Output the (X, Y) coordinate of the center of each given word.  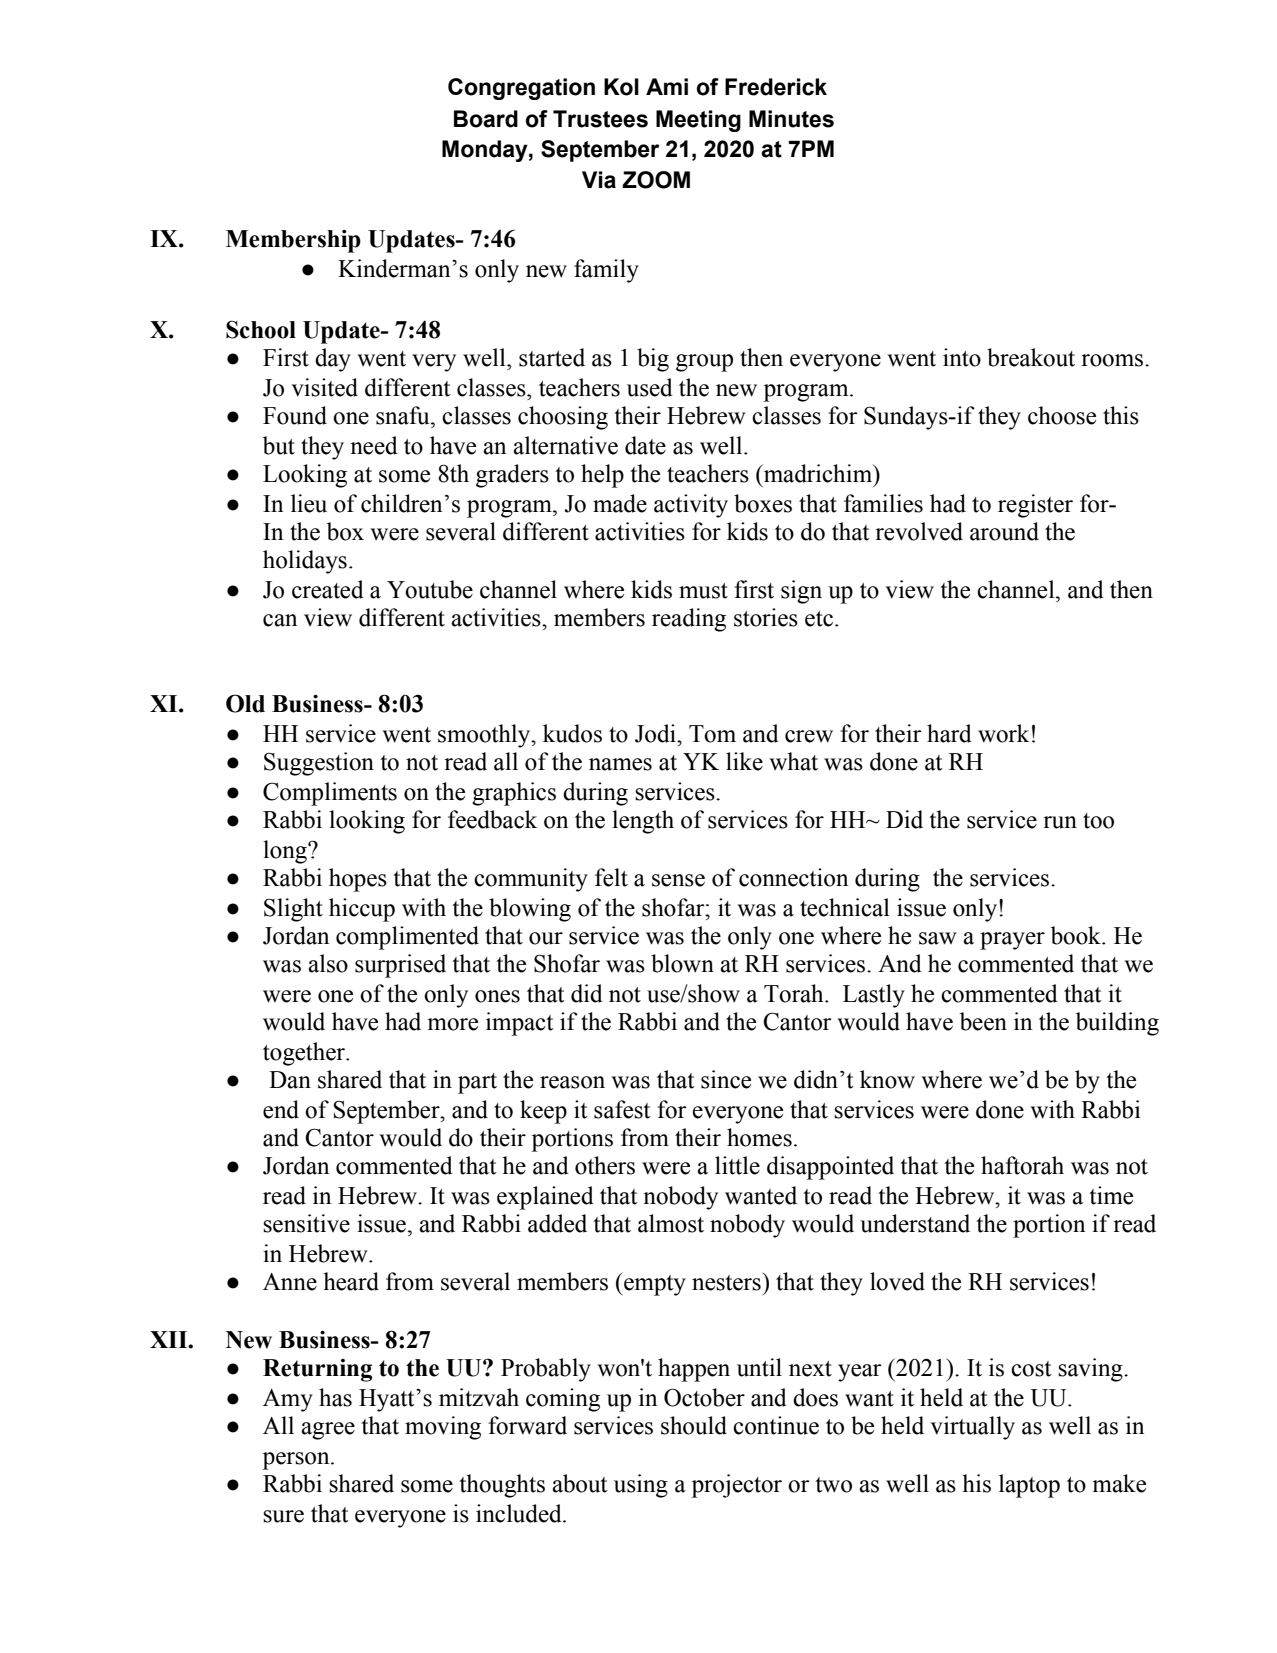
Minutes (791, 119)
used (650, 387)
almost (671, 1223)
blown (682, 963)
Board (486, 119)
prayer (1012, 941)
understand (915, 1223)
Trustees (600, 119)
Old (245, 703)
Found (295, 415)
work (1003, 733)
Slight (293, 910)
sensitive (306, 1223)
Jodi (656, 733)
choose (1062, 415)
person (297, 1461)
